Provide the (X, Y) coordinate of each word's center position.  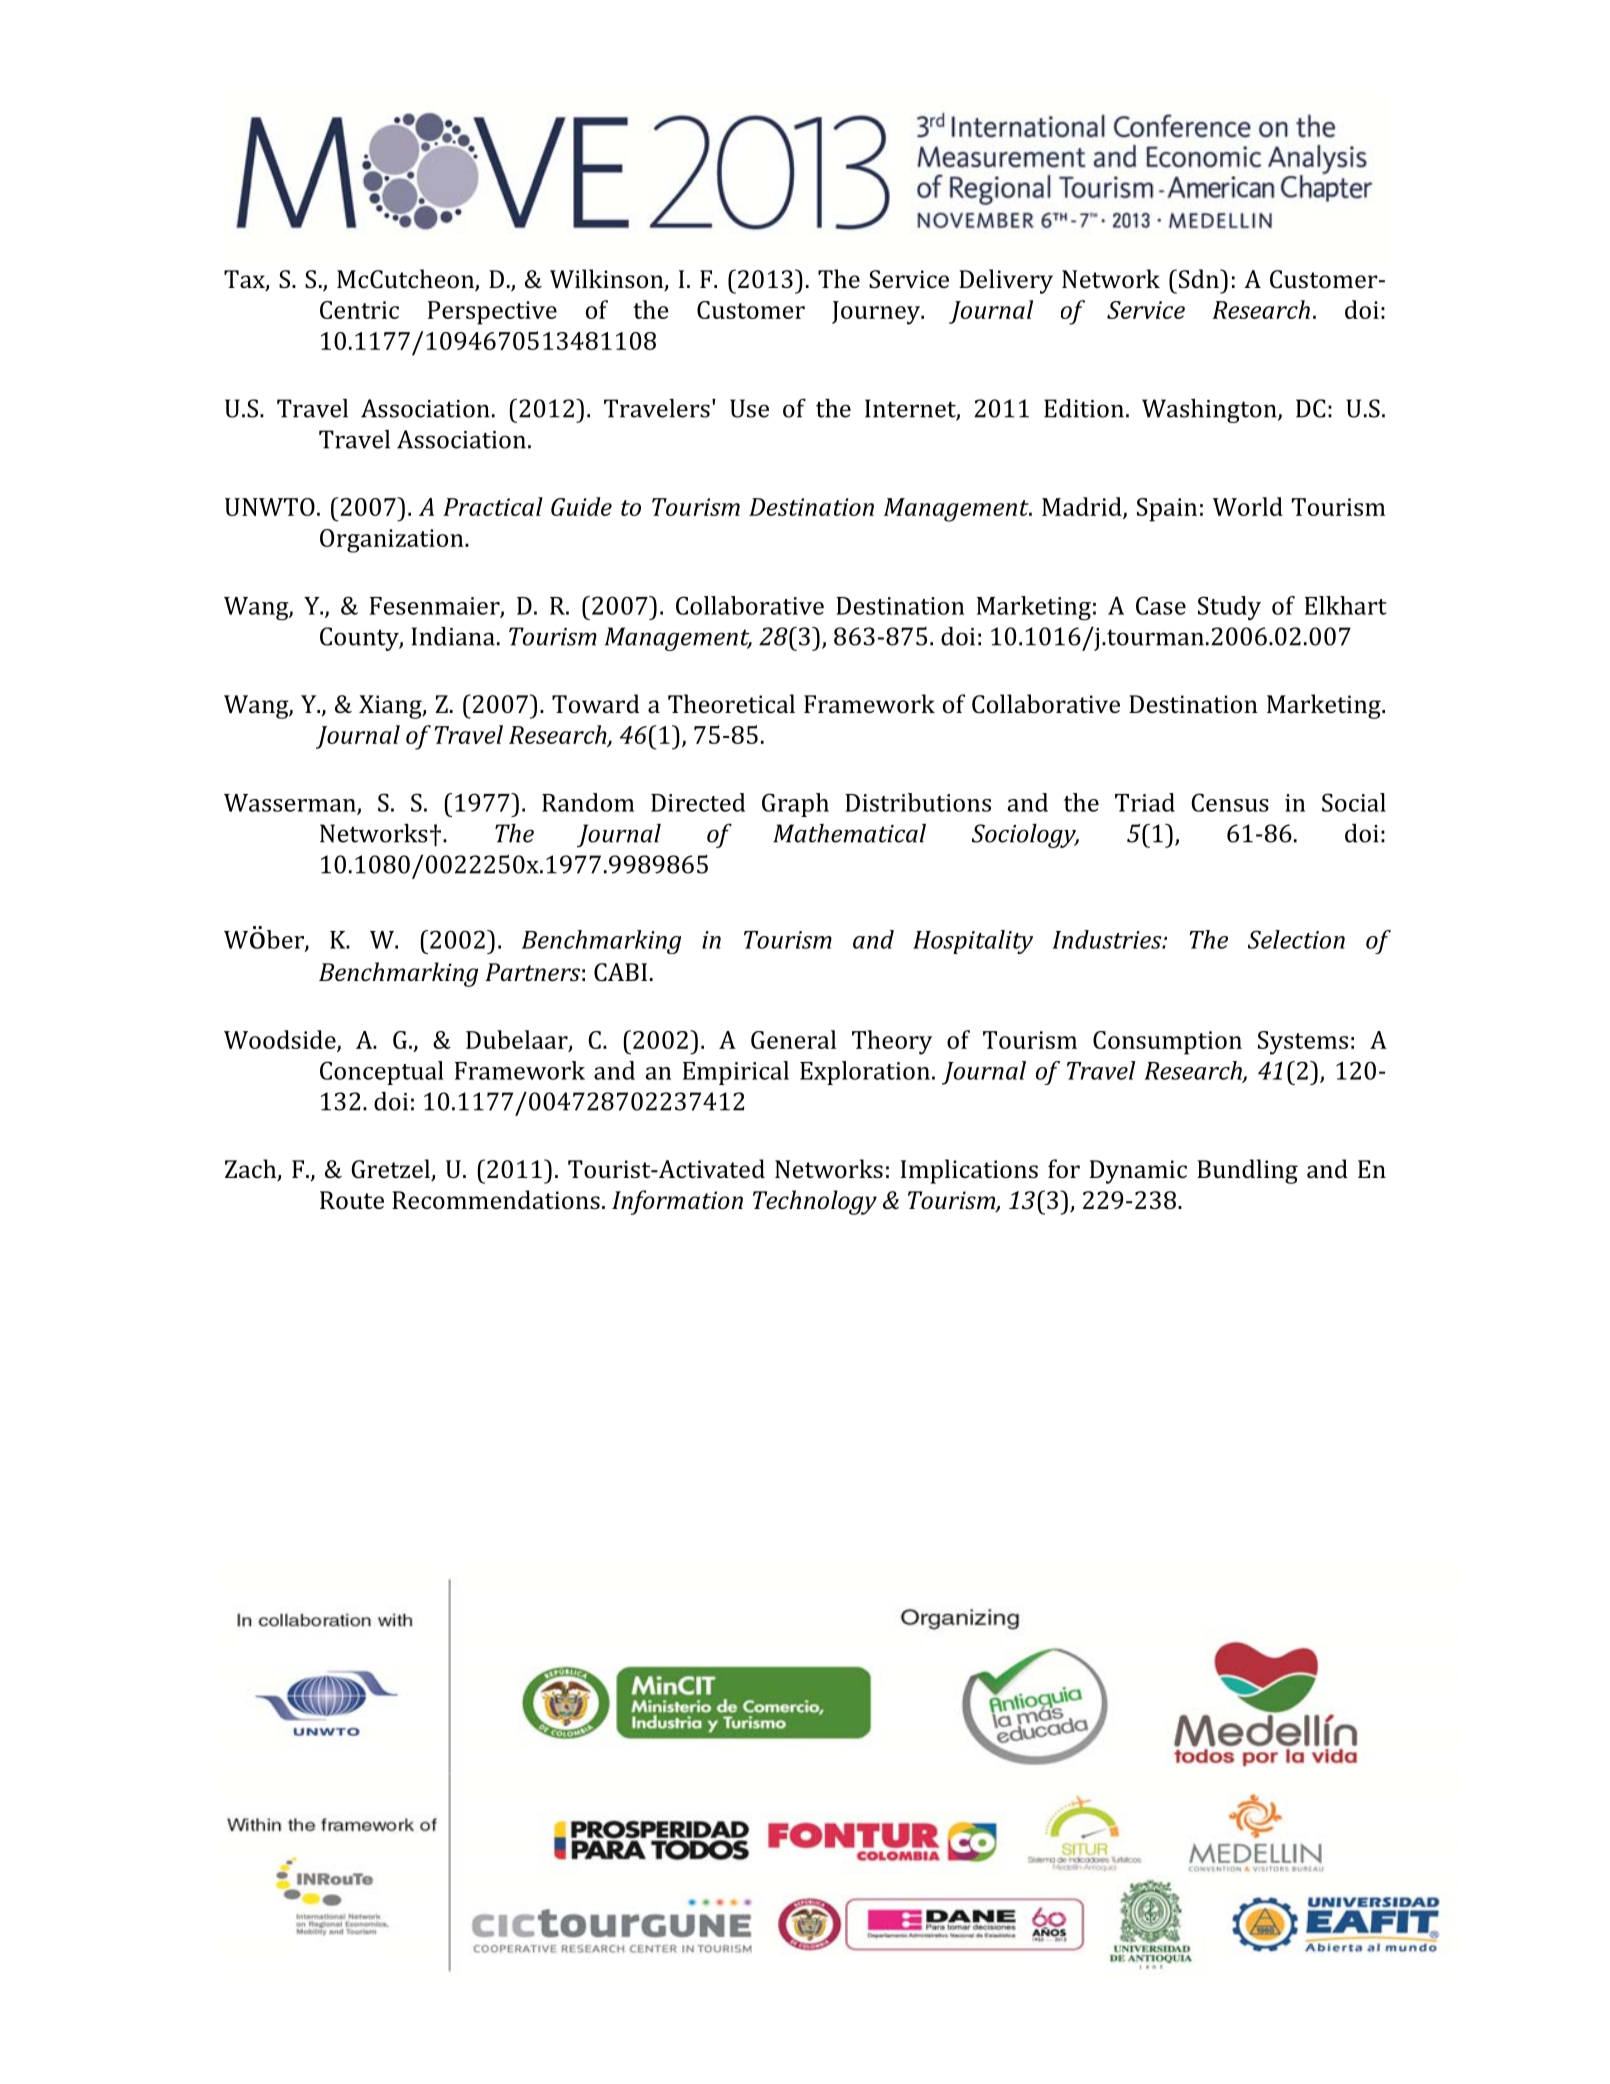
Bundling (1247, 1171)
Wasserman (291, 804)
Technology (815, 1202)
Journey (877, 313)
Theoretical (731, 703)
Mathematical (849, 833)
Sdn (1198, 278)
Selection (1296, 939)
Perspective (492, 313)
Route (352, 1200)
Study (1229, 608)
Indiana (453, 636)
